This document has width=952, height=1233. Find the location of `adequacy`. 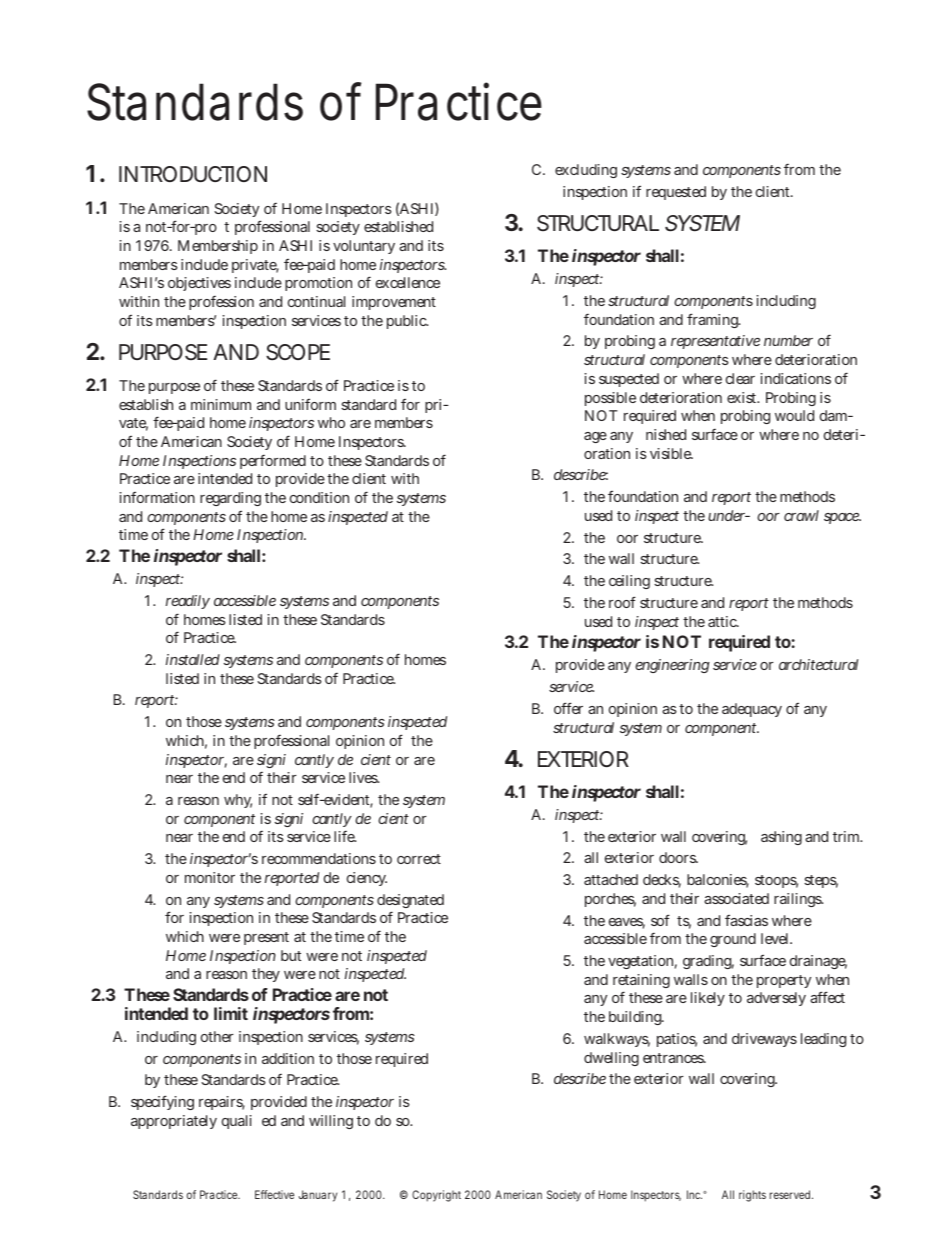

adequacy is located at coordinates (752, 710).
